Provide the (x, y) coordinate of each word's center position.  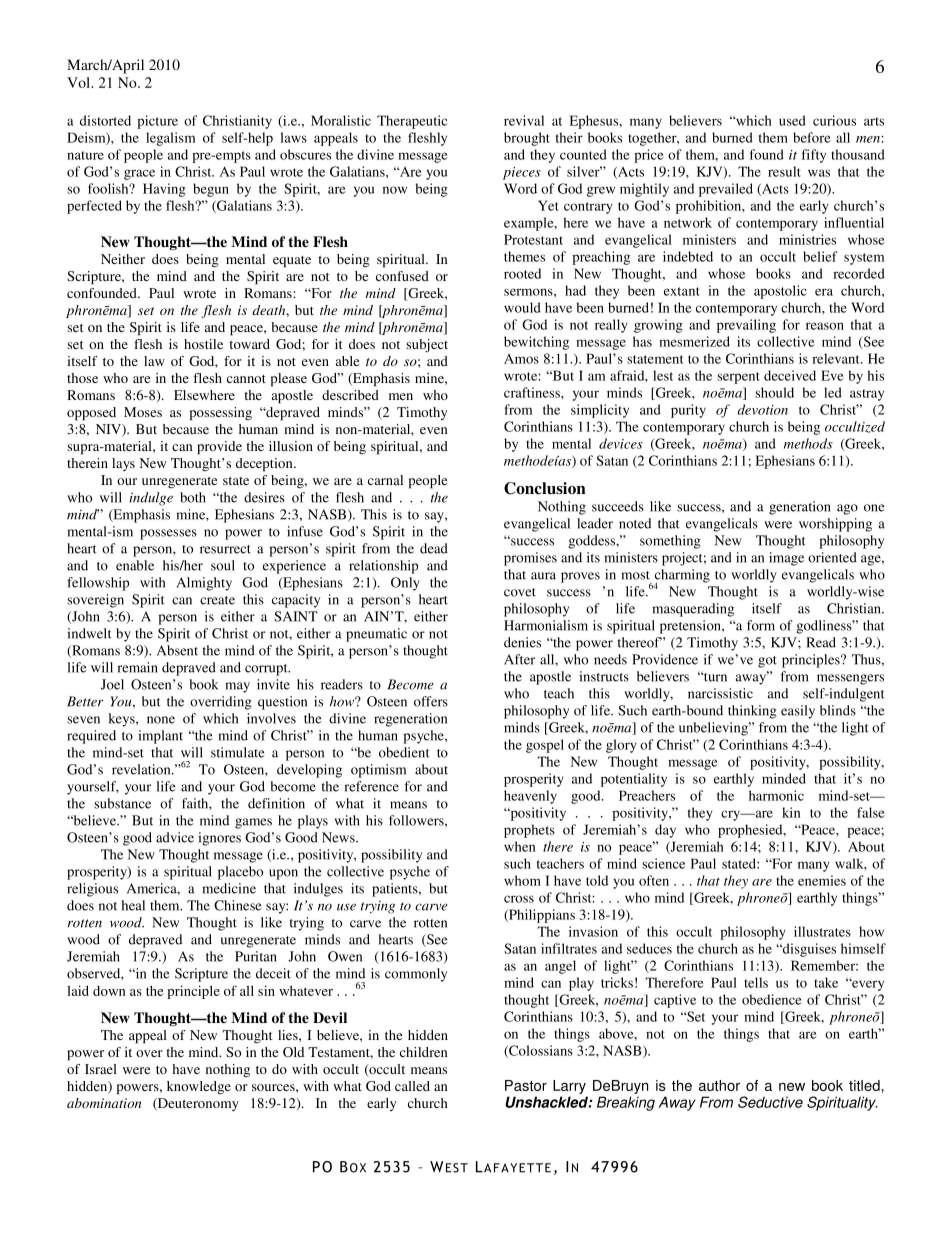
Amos (521, 359)
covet (520, 592)
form (761, 625)
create (217, 600)
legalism (170, 139)
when (519, 846)
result (784, 171)
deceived (790, 375)
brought (527, 139)
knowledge (199, 1087)
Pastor (526, 1085)
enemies (822, 880)
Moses (143, 412)
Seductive (770, 1102)
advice (175, 837)
